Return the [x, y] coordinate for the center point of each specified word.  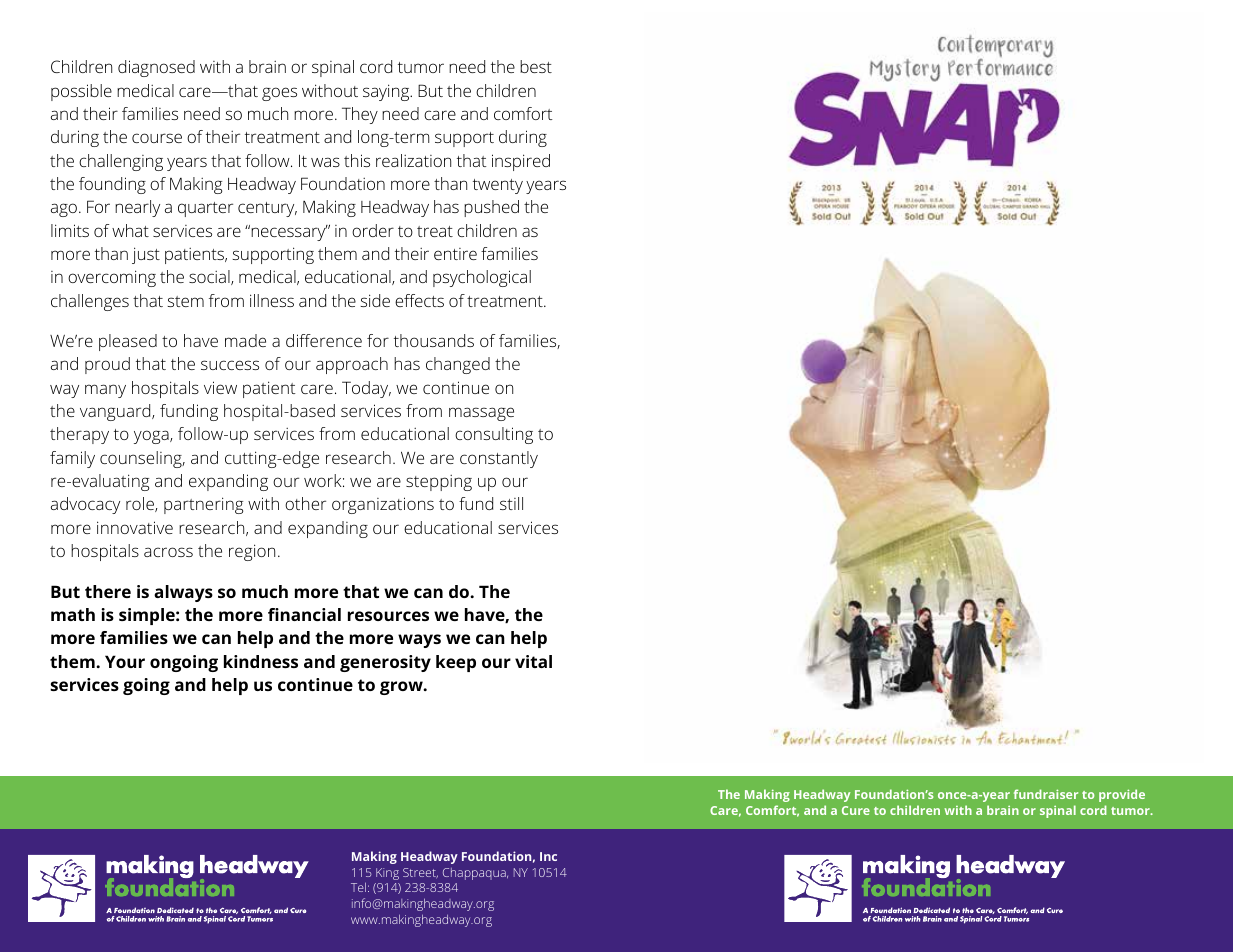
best [536, 66]
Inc [548, 856]
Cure [856, 810]
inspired [521, 162]
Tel [358, 887]
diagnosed [156, 68]
